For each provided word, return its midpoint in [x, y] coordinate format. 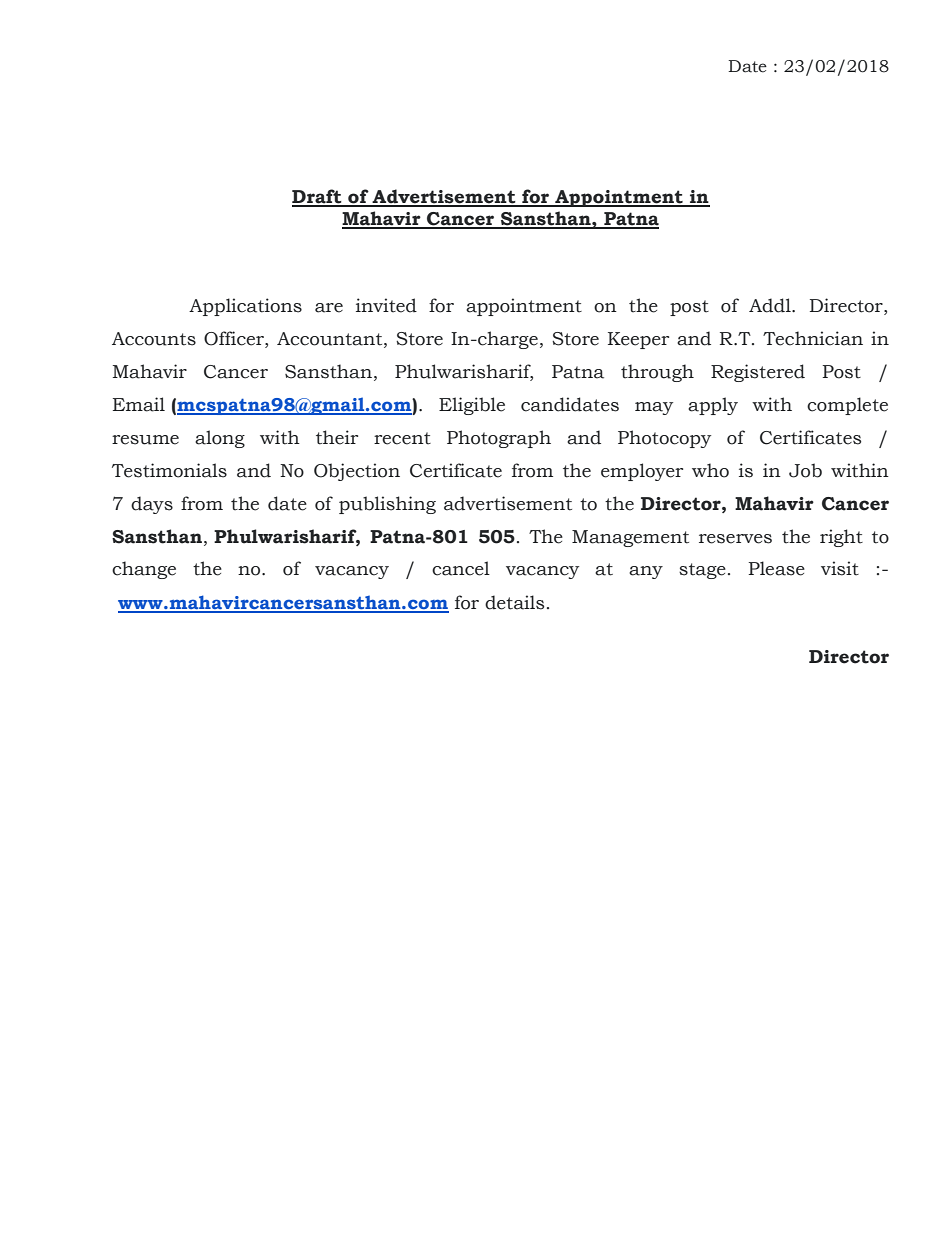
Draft [318, 197]
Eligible [472, 406]
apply [713, 406]
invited [386, 305]
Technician [813, 338]
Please [776, 568]
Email [139, 404]
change [144, 570]
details [514, 602]
